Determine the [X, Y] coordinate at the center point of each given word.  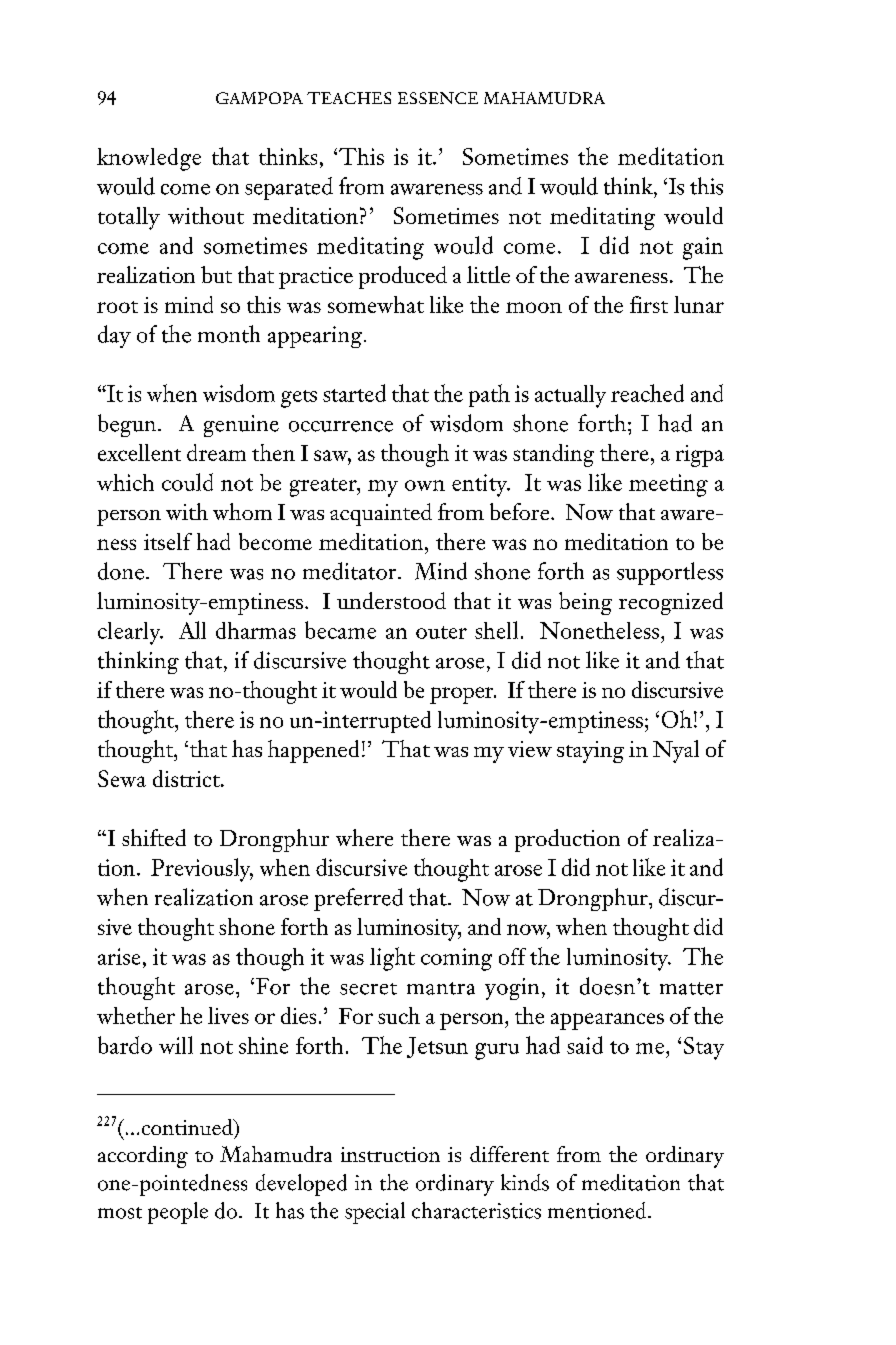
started [354, 393]
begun [128, 425]
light [392, 959]
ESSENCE [438, 98]
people [178, 1213]
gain [703, 248]
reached [647, 393]
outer [441, 632]
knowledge [149, 159]
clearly [130, 633]
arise [119, 956]
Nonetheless [599, 630]
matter [691, 988]
